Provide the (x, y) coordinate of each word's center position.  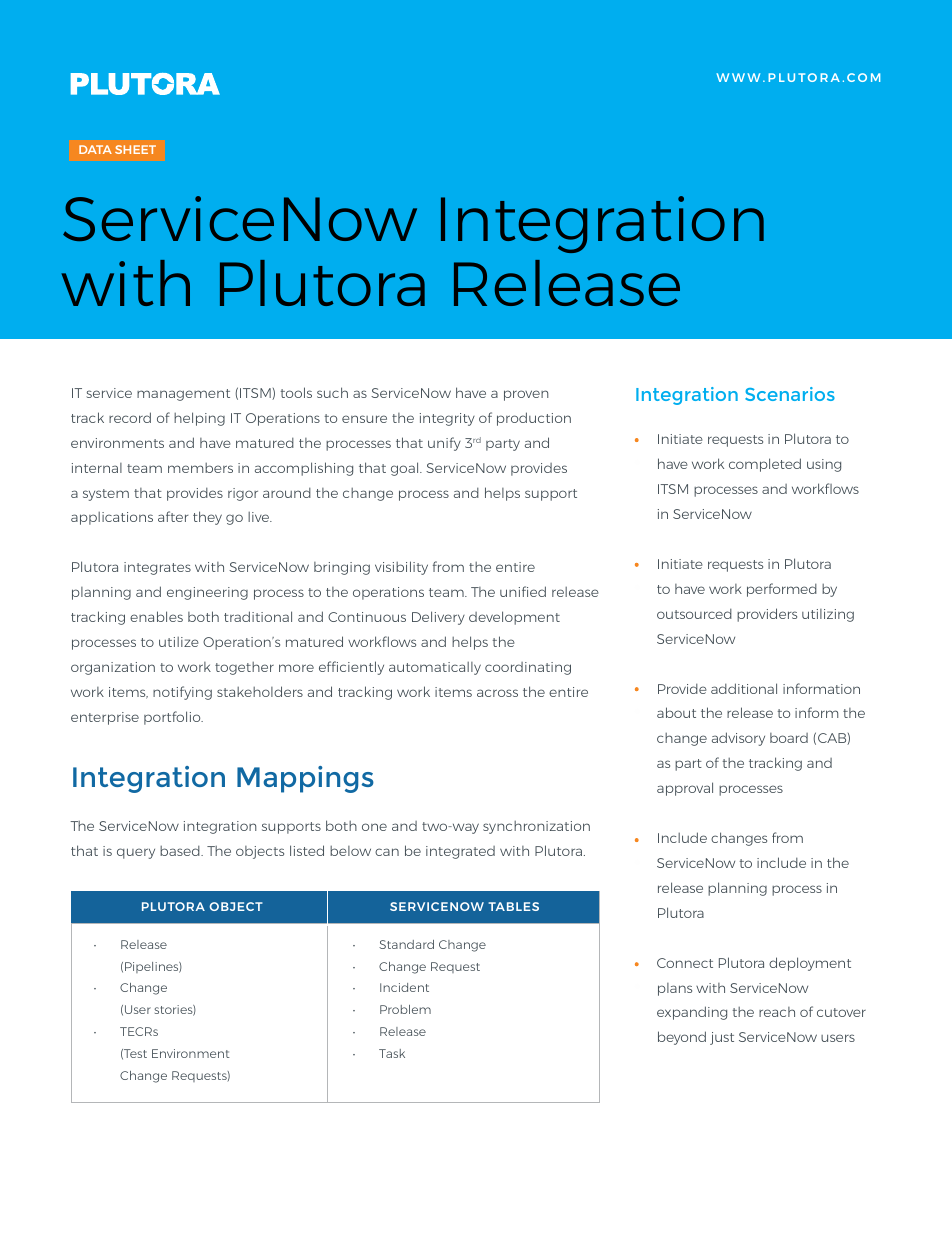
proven (526, 395)
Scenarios (790, 394)
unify (444, 444)
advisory (738, 739)
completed (765, 465)
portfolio (173, 718)
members (200, 468)
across (497, 693)
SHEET (135, 149)
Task (392, 1053)
